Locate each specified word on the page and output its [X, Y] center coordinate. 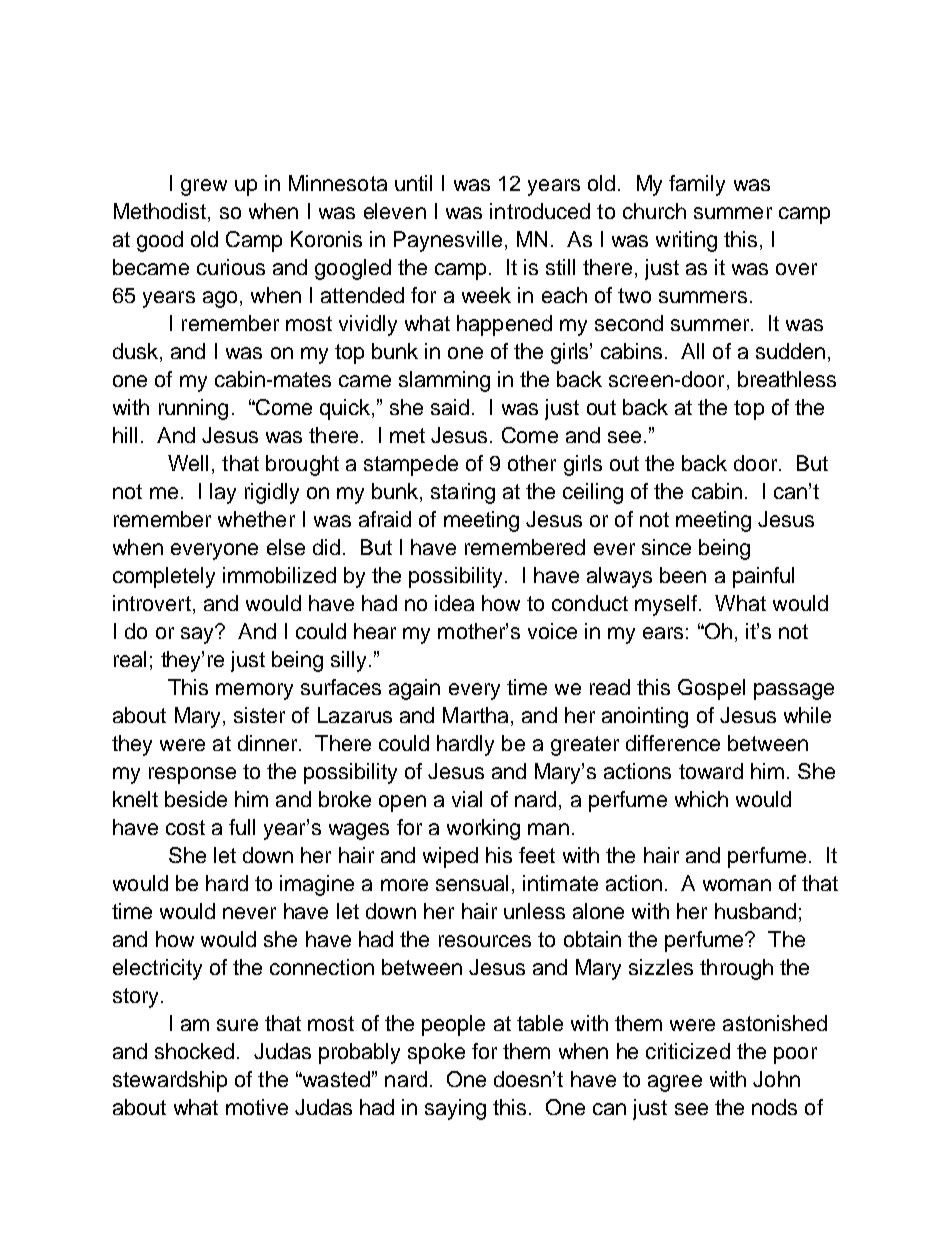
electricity [157, 969]
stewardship [170, 1081]
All [692, 351]
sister [259, 715]
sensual [472, 883]
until [413, 183]
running [193, 409]
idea [454, 603]
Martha [475, 715]
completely [164, 577]
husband [755, 911]
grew [204, 187]
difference [673, 743]
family [697, 185]
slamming [444, 381]
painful [763, 577]
